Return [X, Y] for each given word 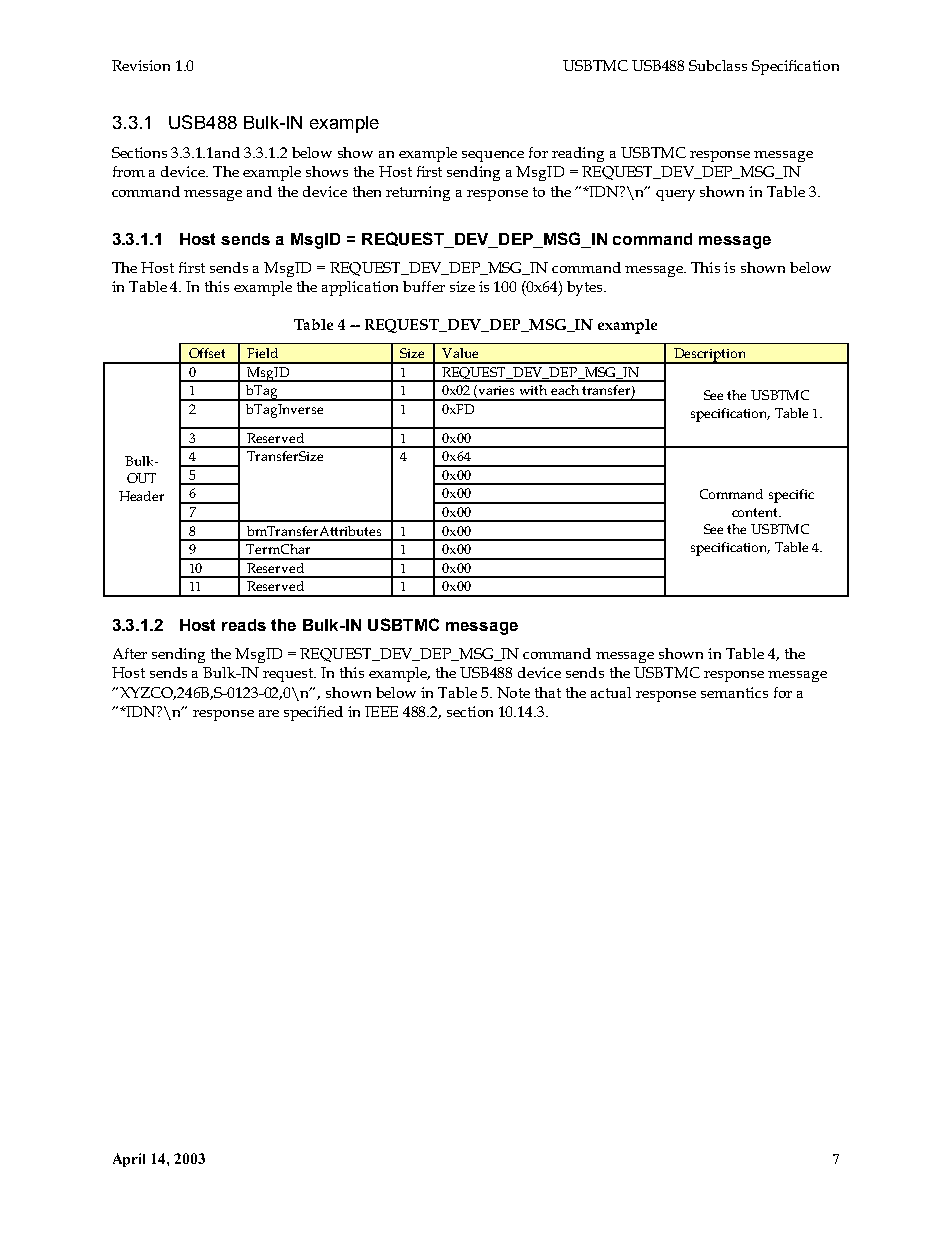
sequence [493, 156]
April [129, 1160]
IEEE [381, 711]
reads [244, 625]
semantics [734, 692]
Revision [141, 65]
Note [513, 692]
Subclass [718, 65]
